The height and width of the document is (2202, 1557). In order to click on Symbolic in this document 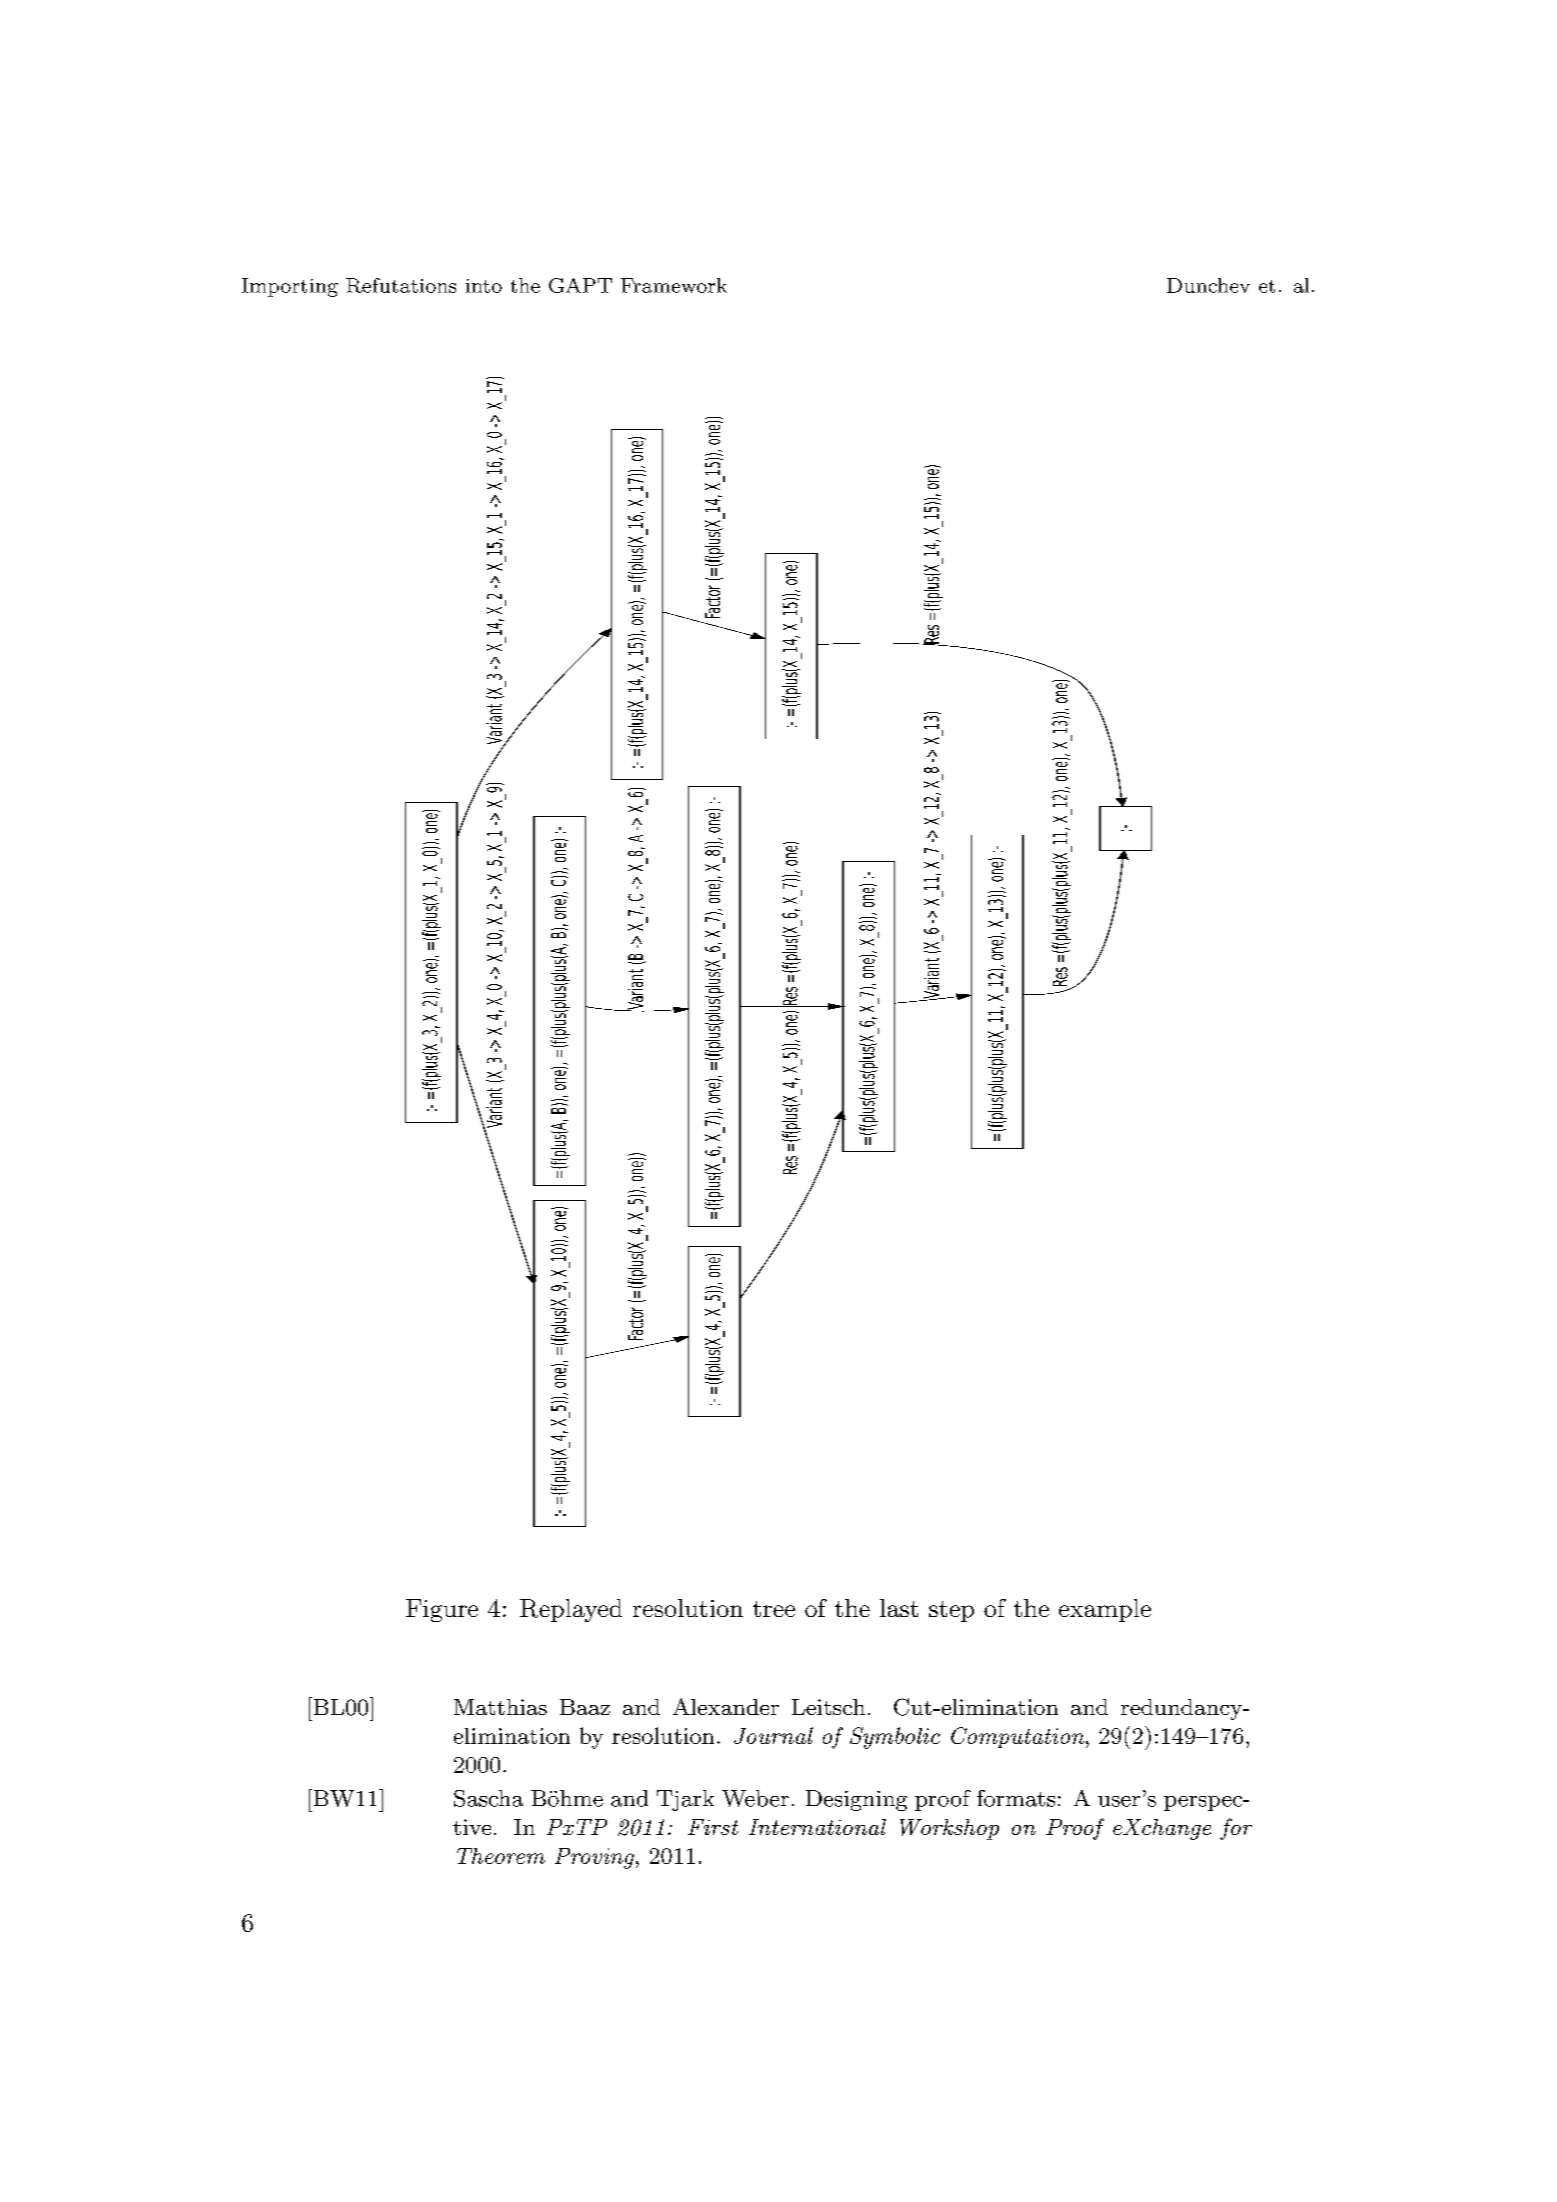, I will do `click(895, 1738)`.
